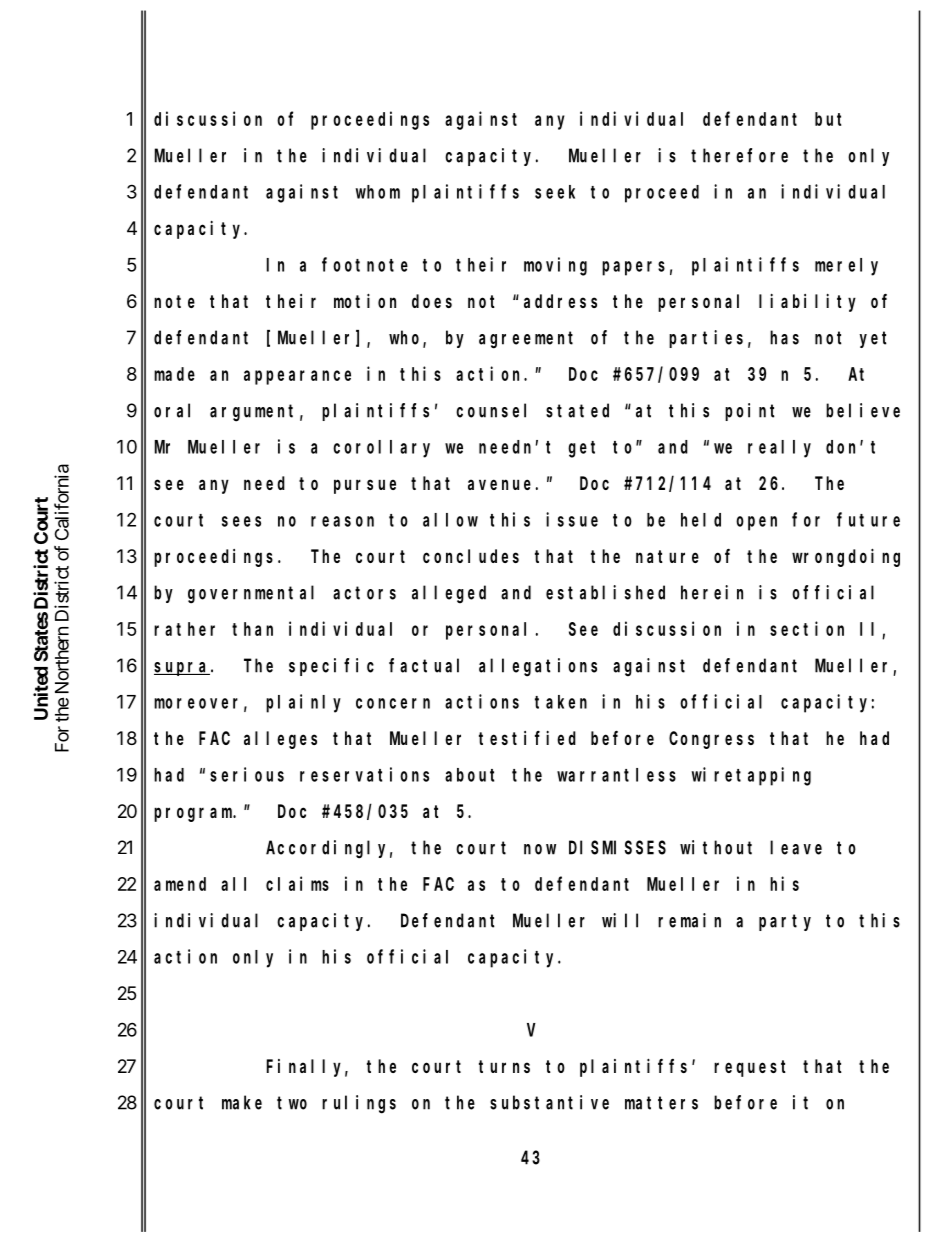  What do you see at coordinates (846, 267) in the screenshot?
I see `merely` at bounding box center [846, 267].
